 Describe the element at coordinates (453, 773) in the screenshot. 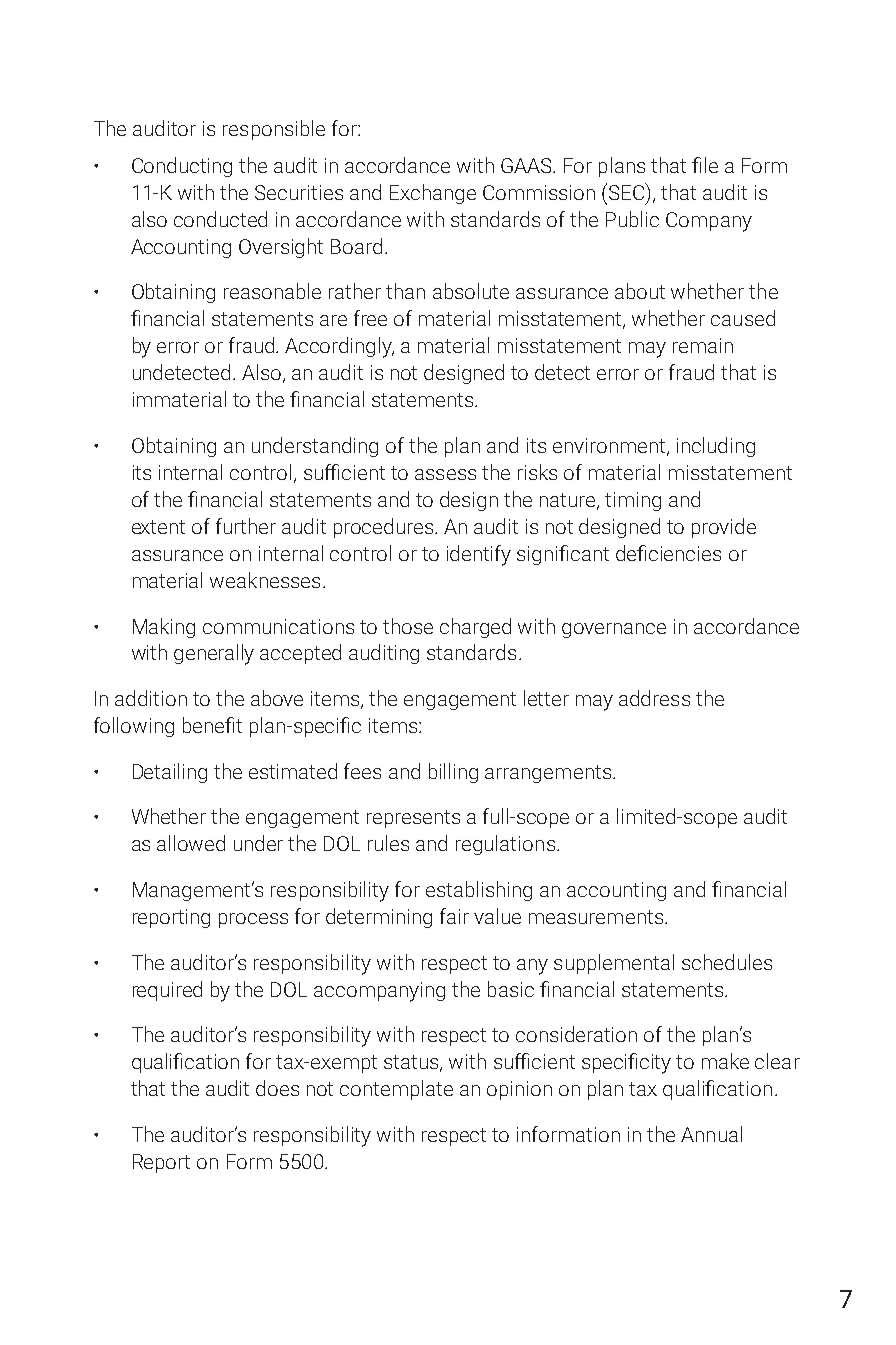

I see `billing` at that location.
